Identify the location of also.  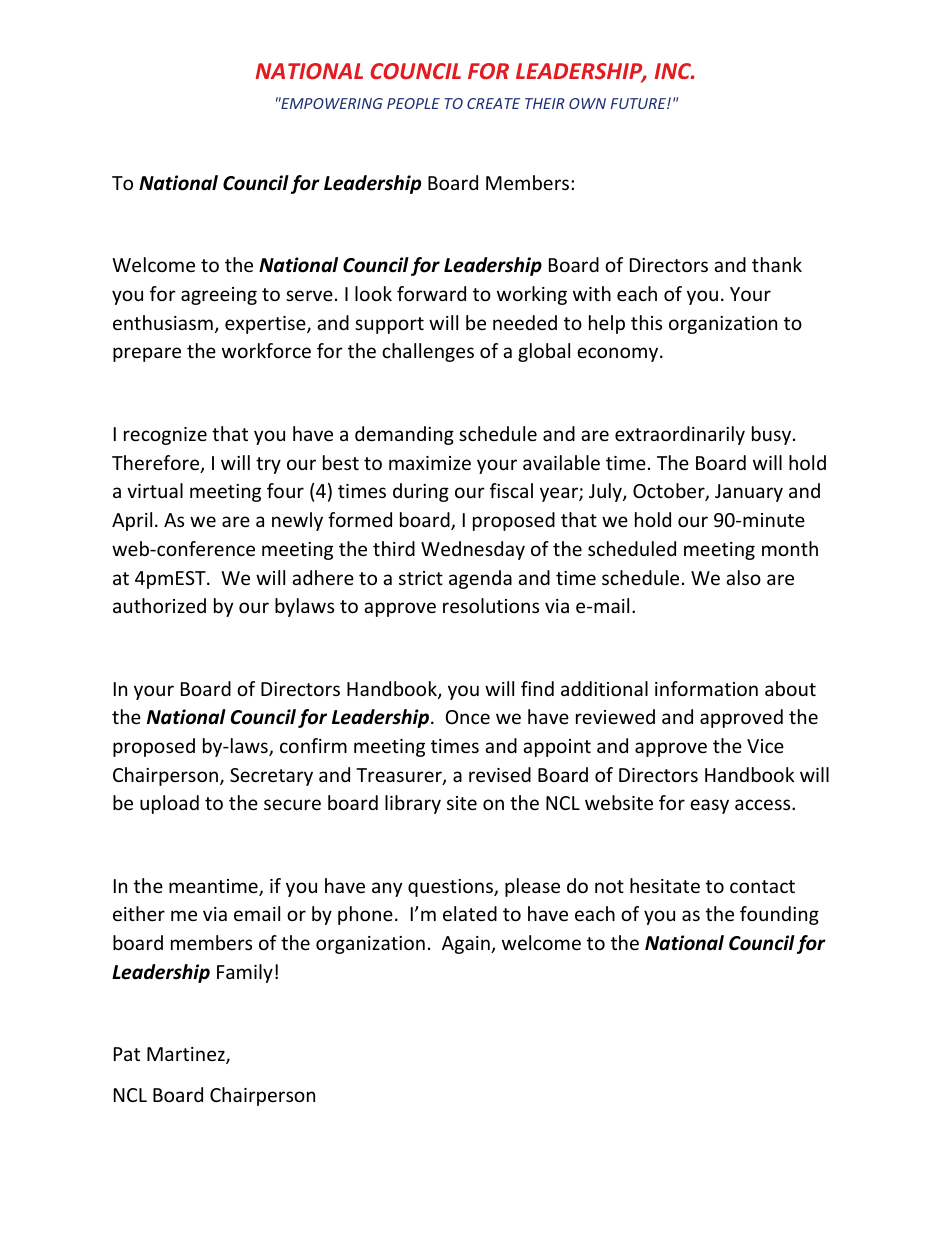
(743, 577).
